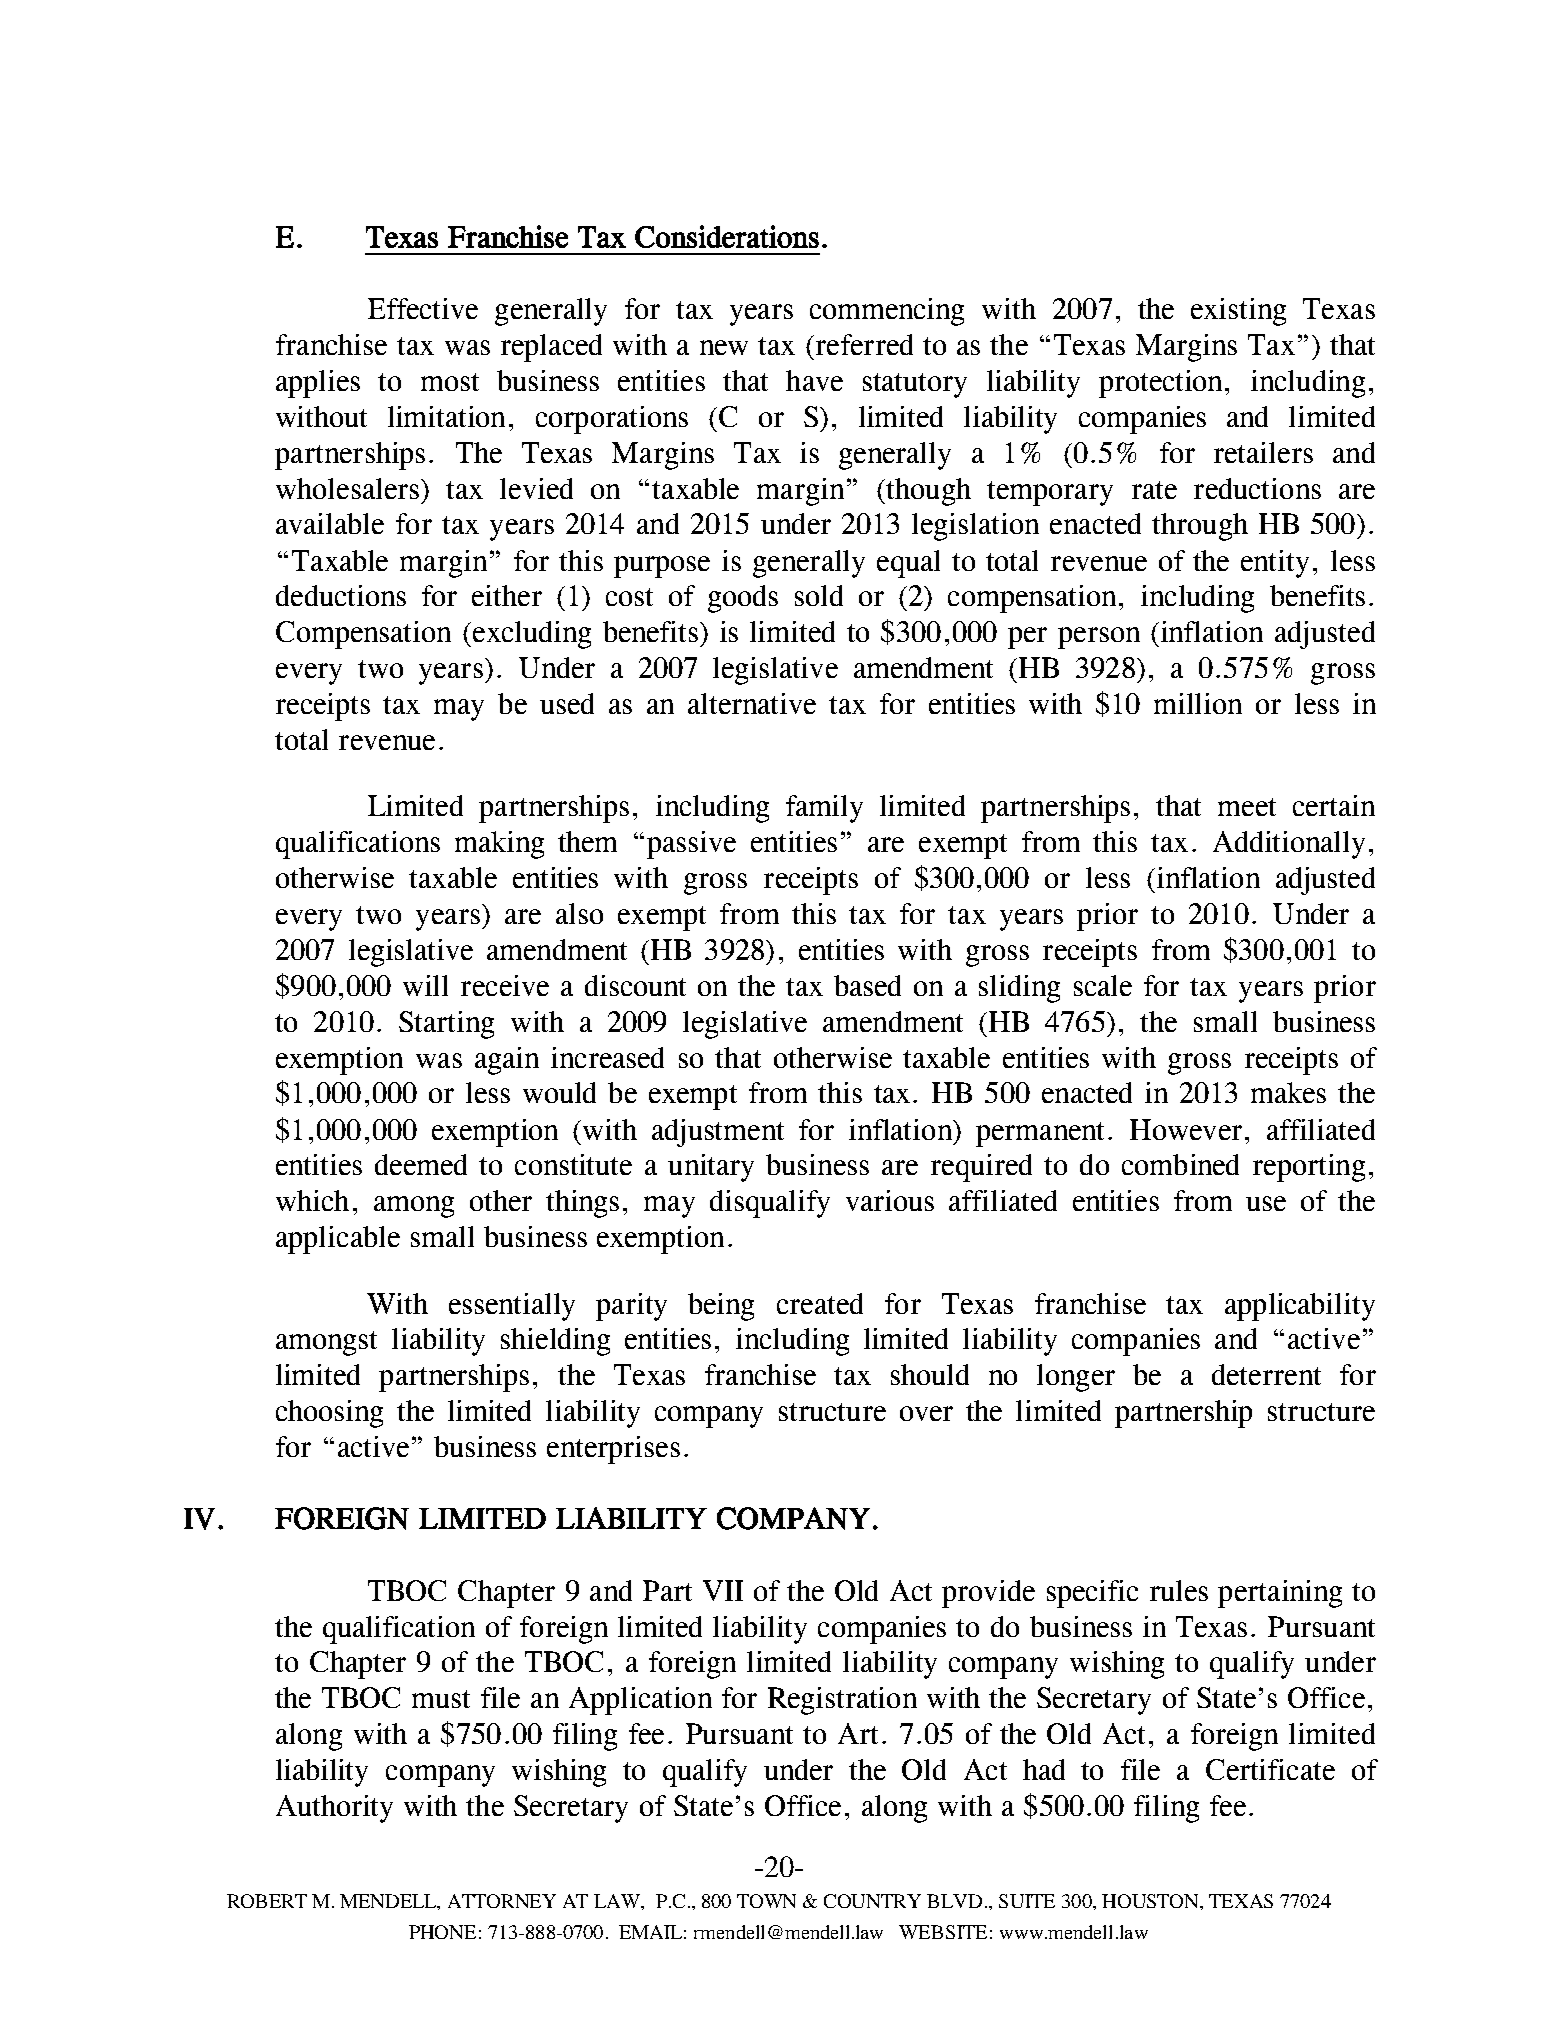 The height and width of the screenshot is (2018, 1559). Describe the element at coordinates (926, 1413) in the screenshot. I see `over` at that location.
